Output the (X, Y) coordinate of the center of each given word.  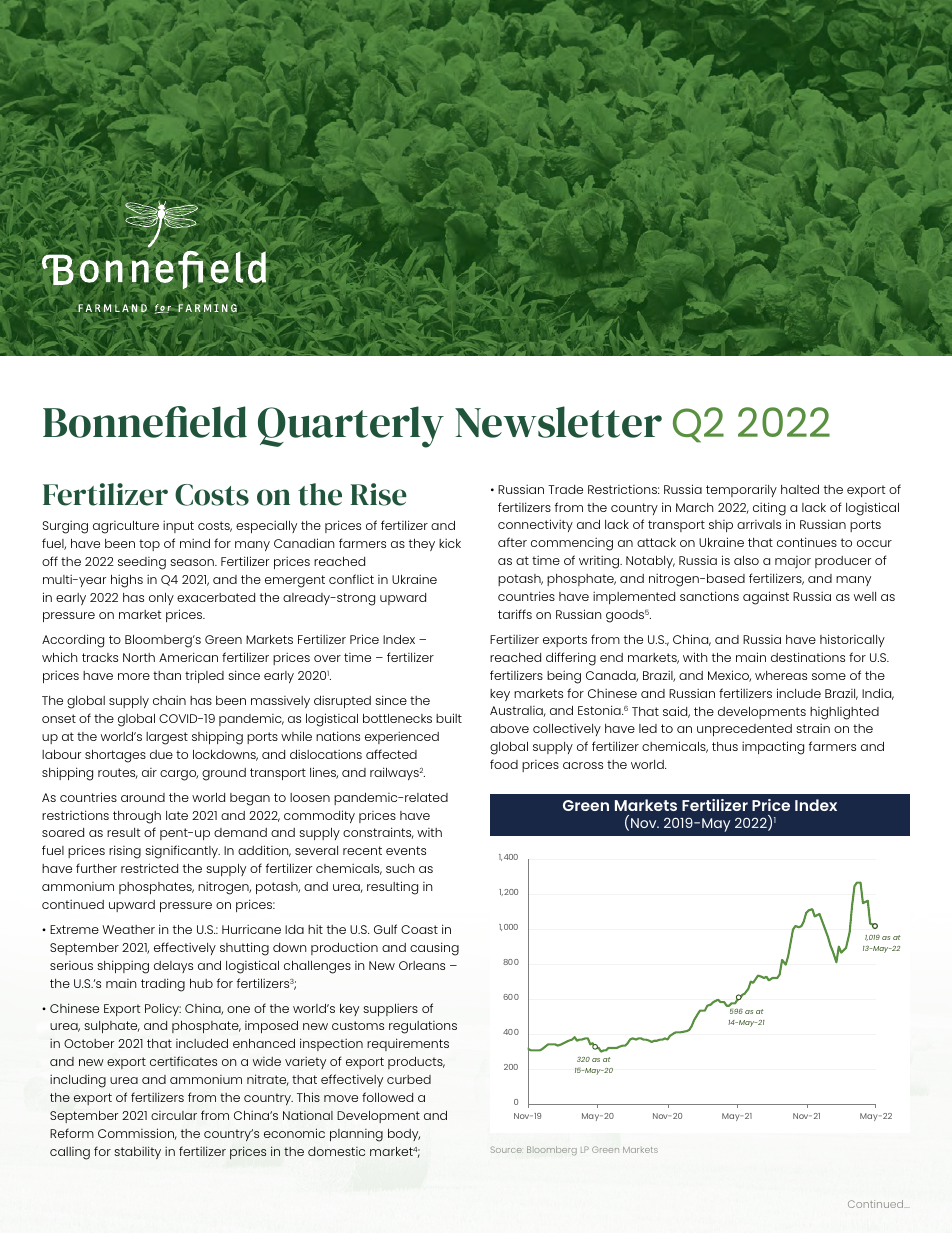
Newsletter (558, 422)
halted (800, 489)
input (178, 526)
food (504, 764)
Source (506, 1149)
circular (174, 1115)
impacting (773, 748)
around (143, 797)
